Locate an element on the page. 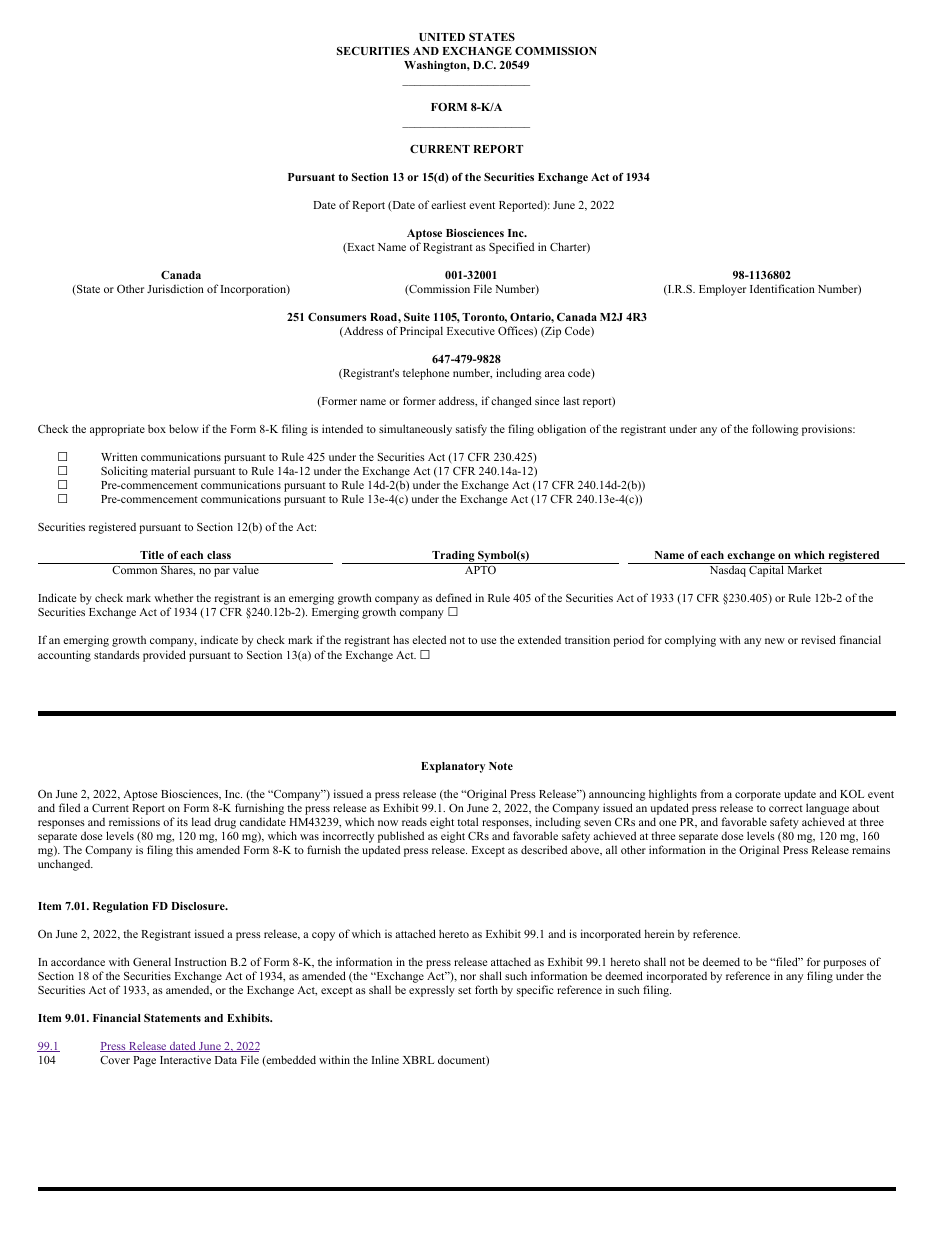  Identification is located at coordinates (782, 288).
